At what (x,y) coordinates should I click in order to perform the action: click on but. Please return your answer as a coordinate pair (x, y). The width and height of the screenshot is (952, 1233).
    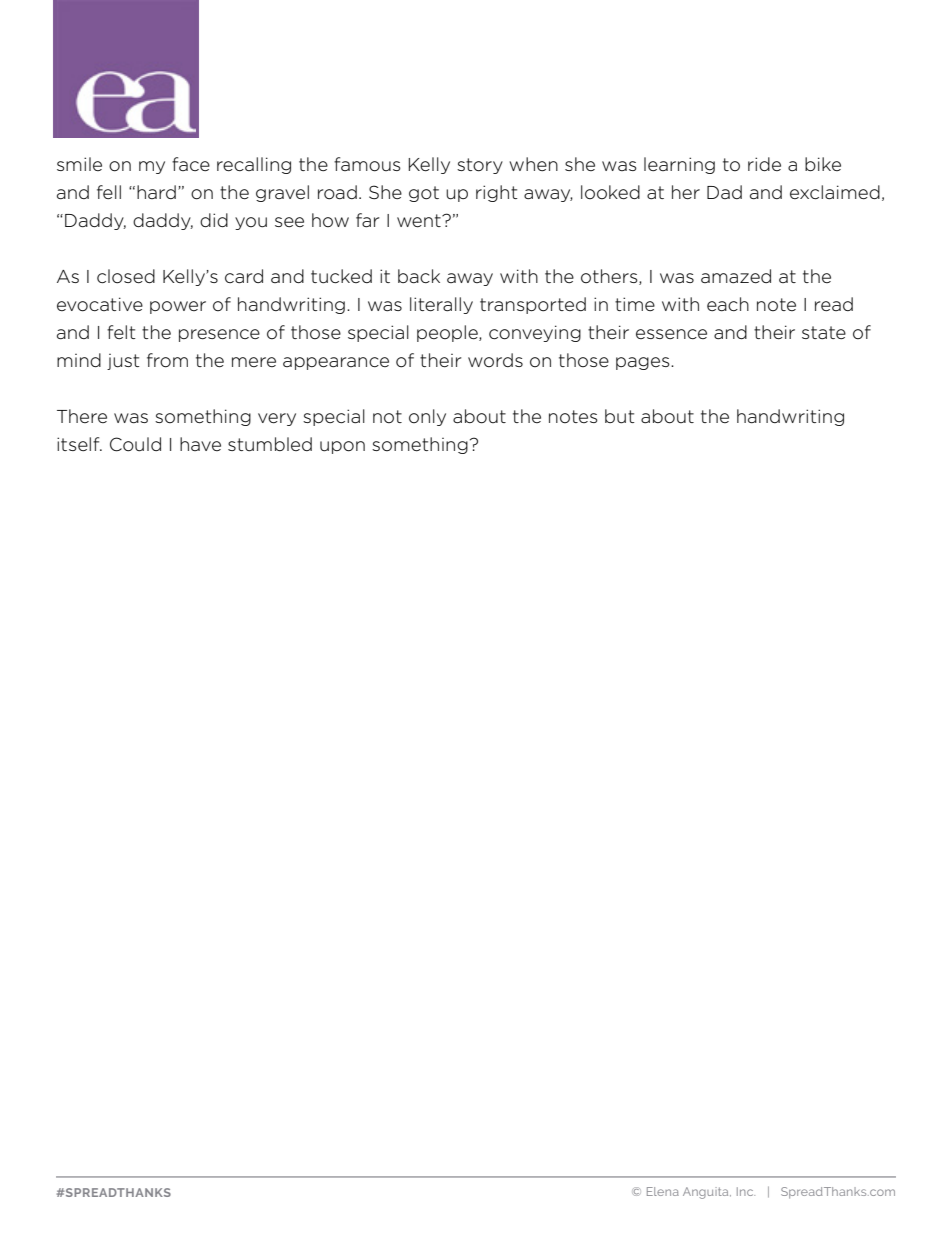
    Looking at the image, I should click on (620, 416).
